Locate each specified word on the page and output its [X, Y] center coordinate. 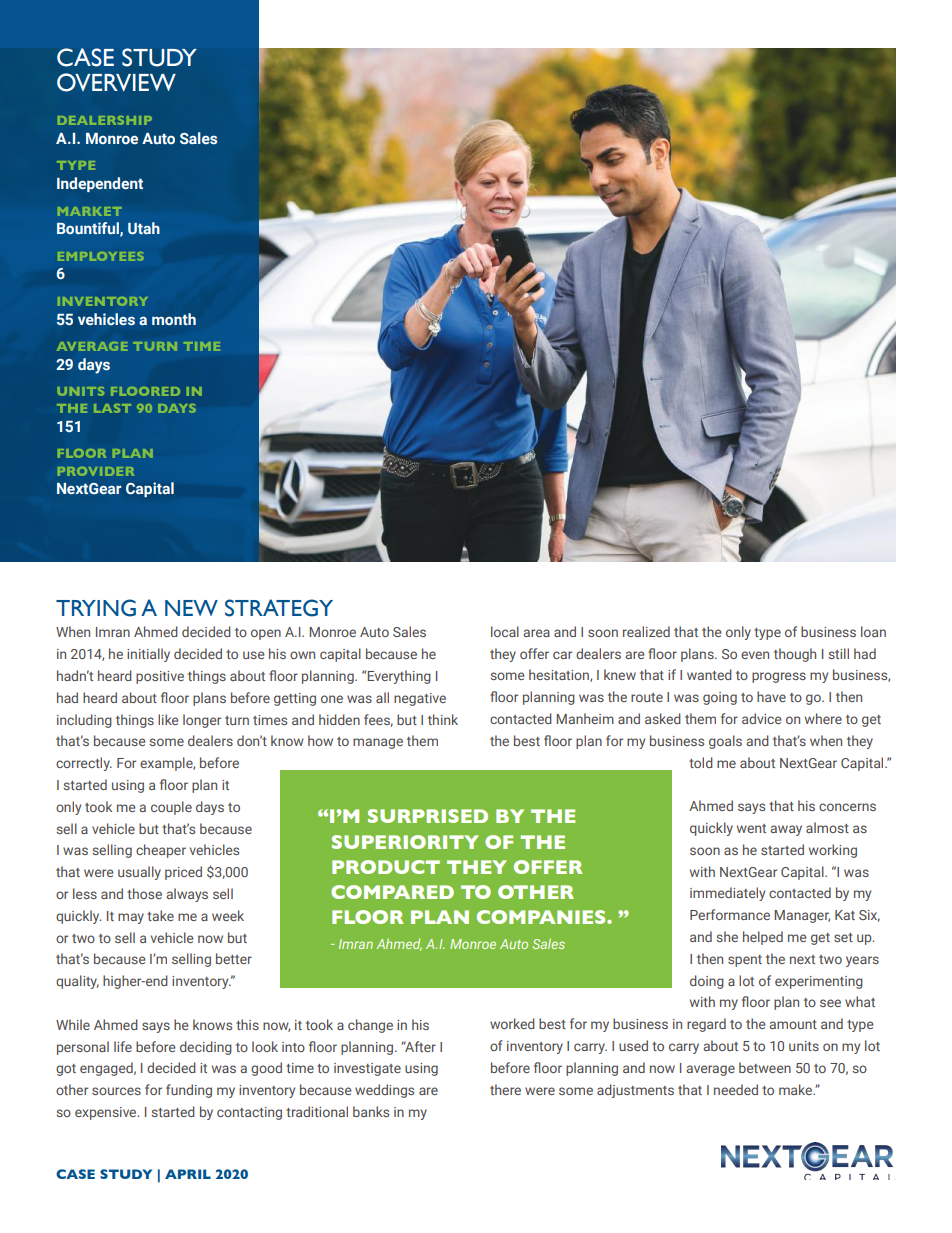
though [795, 655]
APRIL [188, 1174]
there [505, 1089]
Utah [144, 228]
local [505, 631]
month [174, 319]
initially [148, 655]
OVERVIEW [116, 82]
